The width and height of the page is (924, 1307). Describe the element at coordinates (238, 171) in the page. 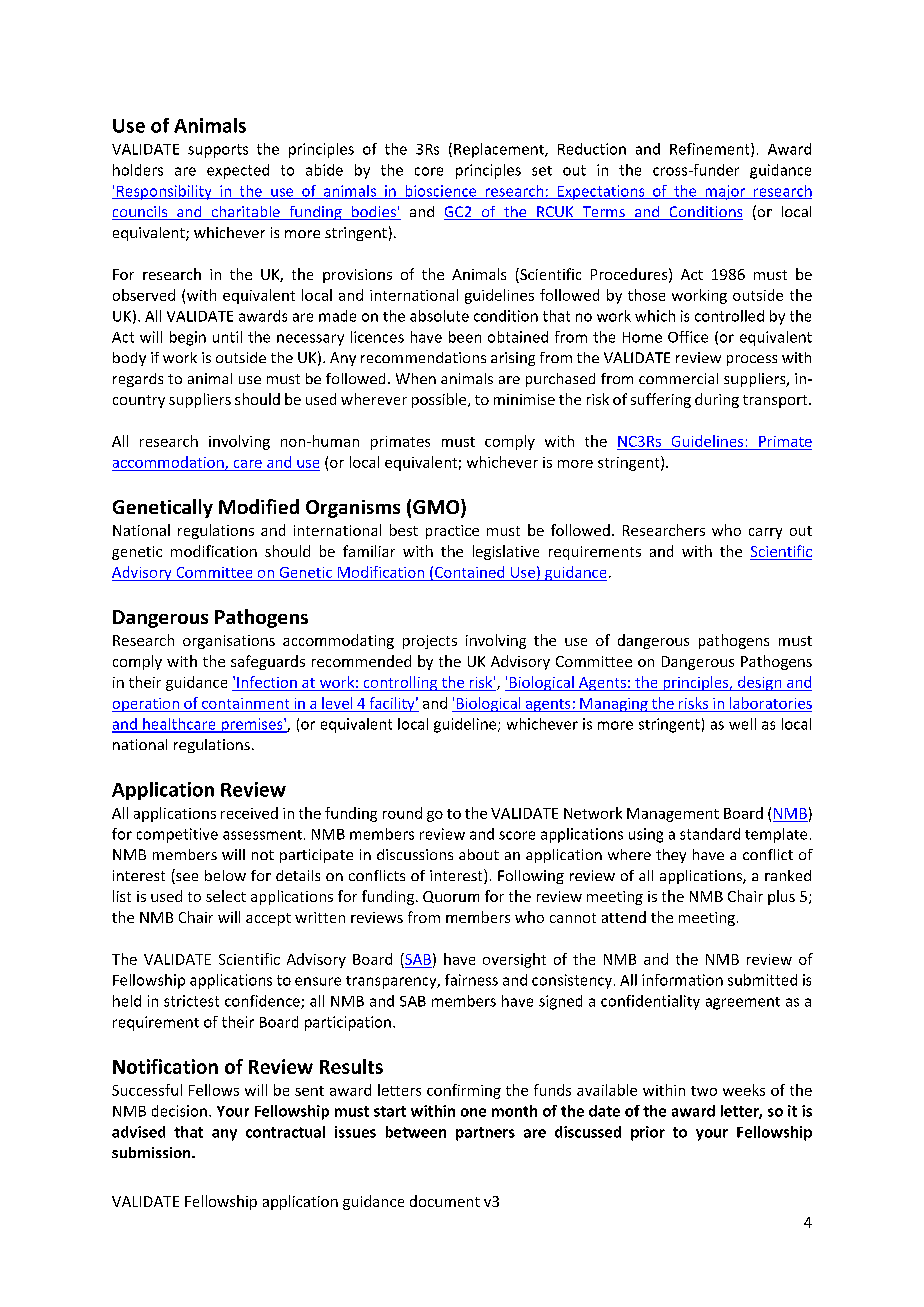

I see `expected` at that location.
